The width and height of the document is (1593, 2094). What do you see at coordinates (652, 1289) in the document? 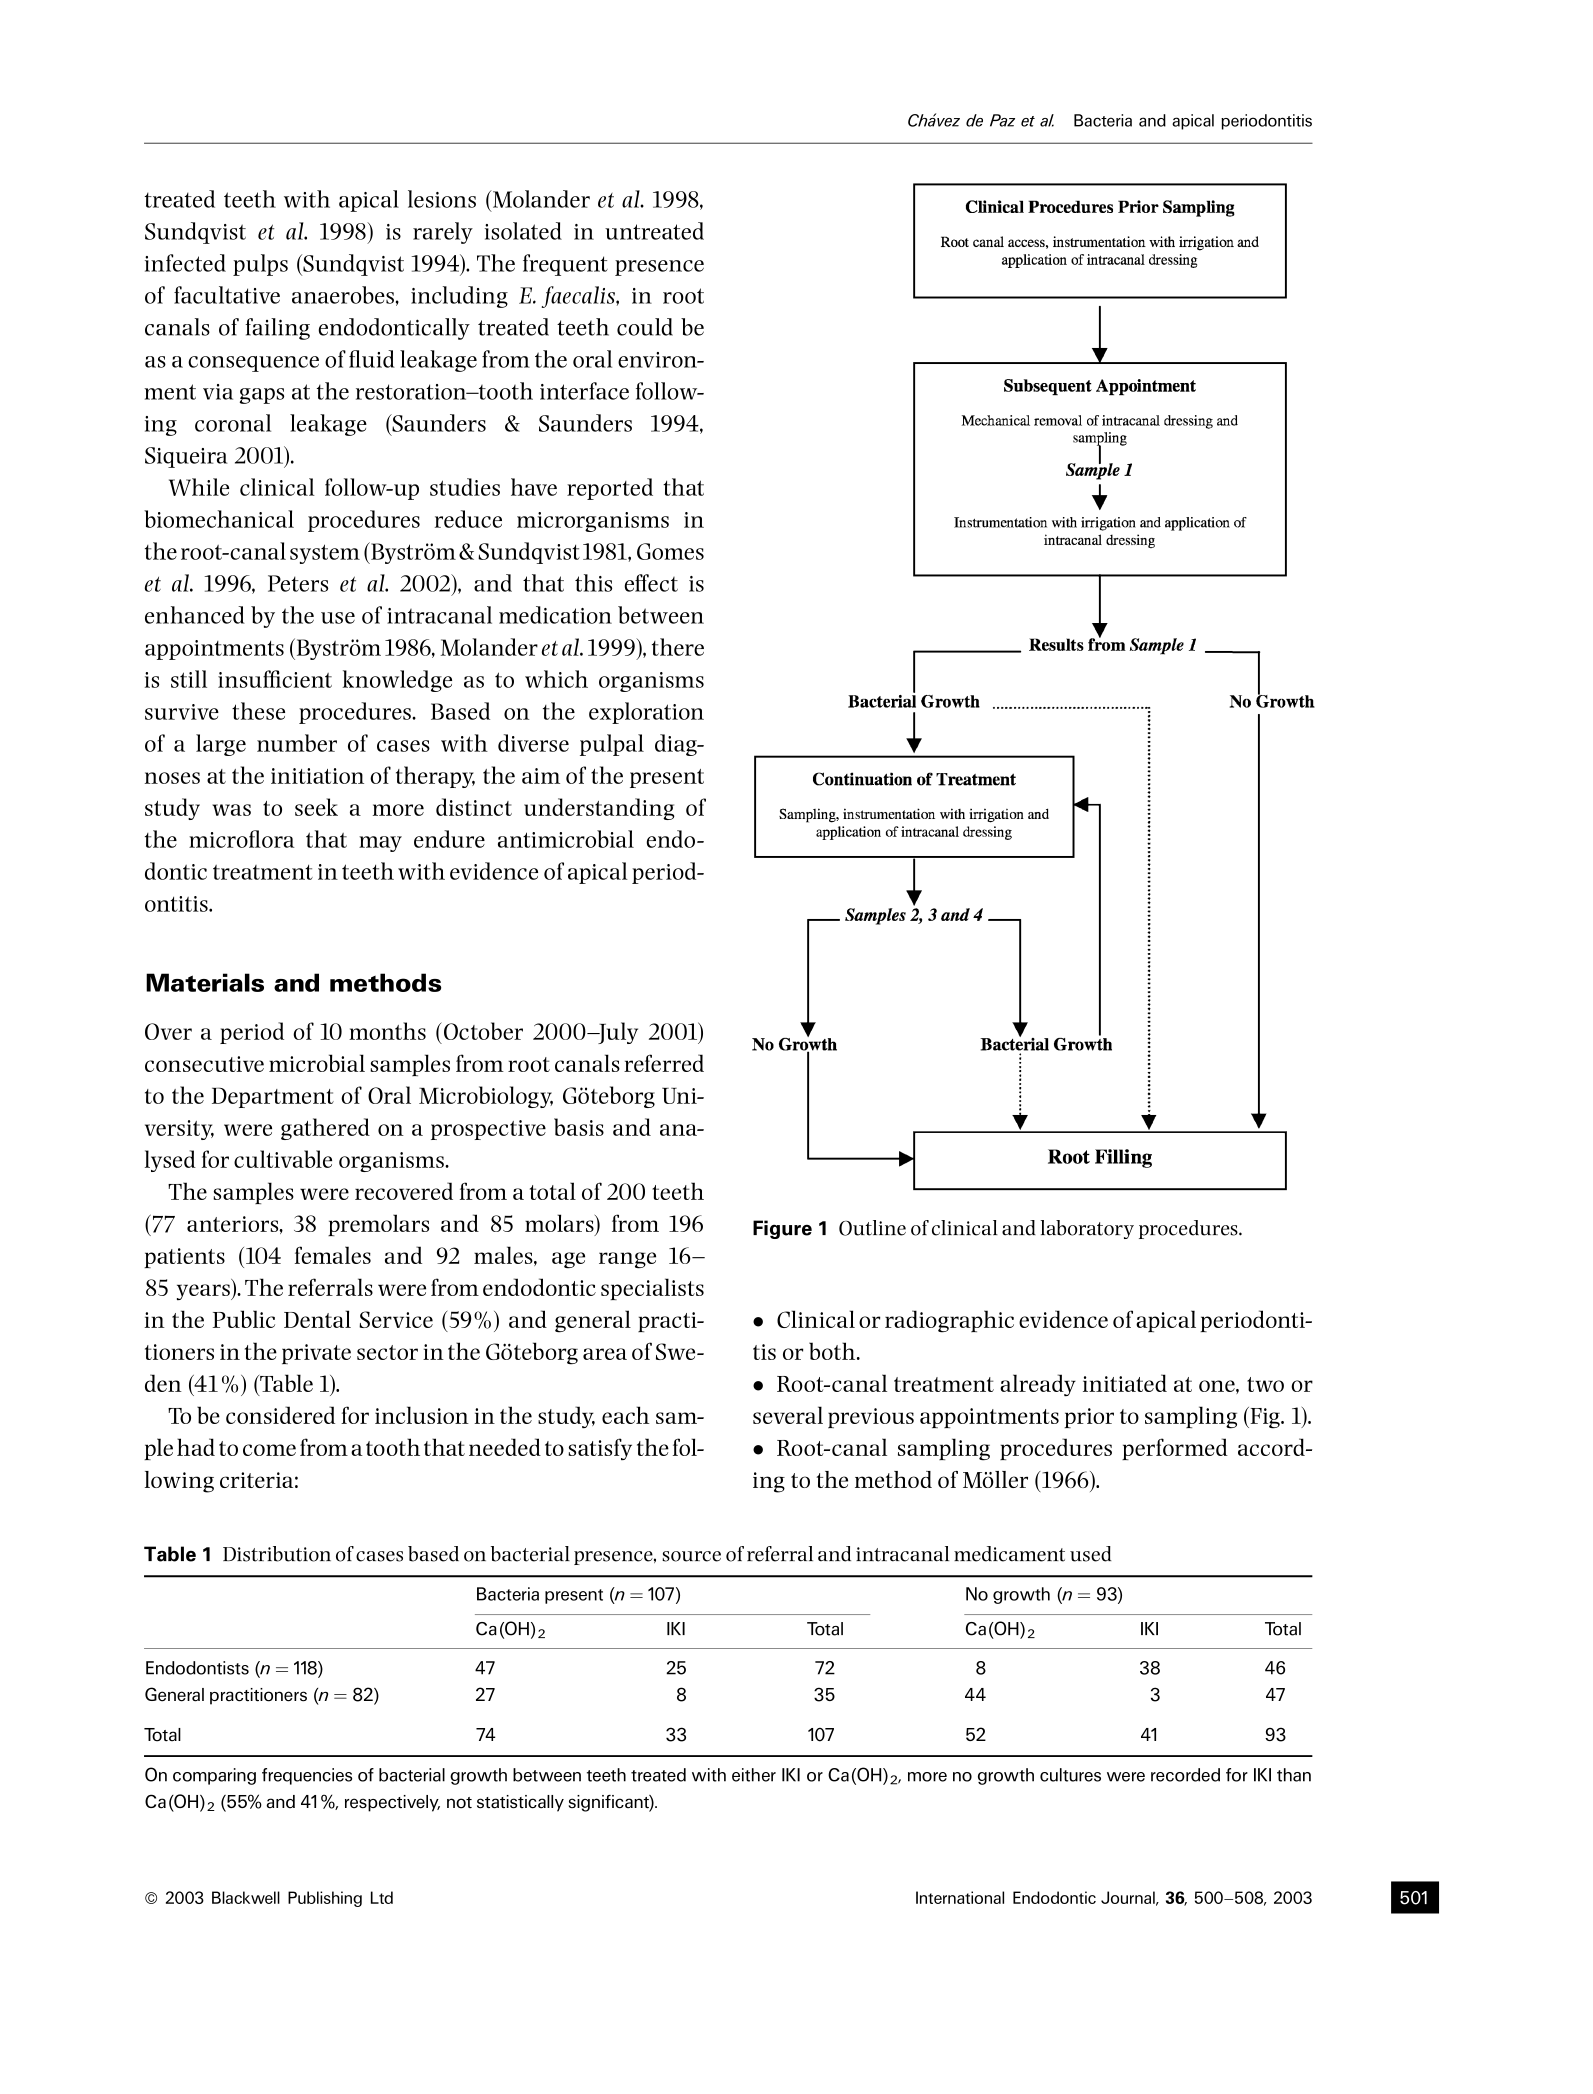
I see `specialists` at bounding box center [652, 1289].
